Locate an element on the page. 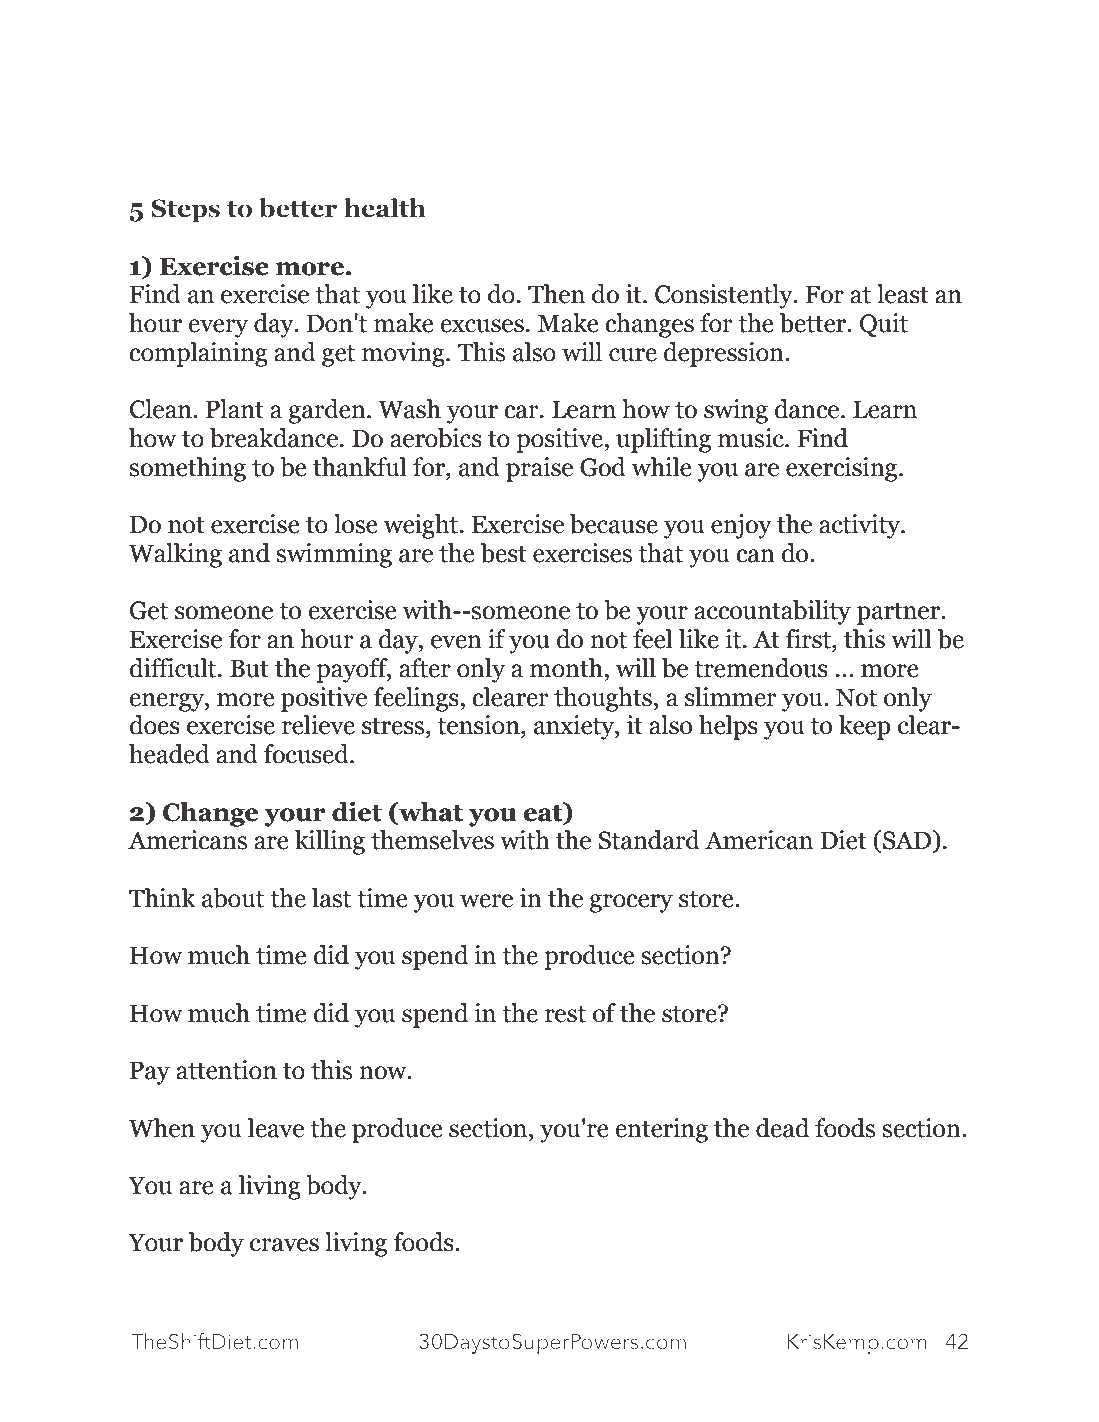 The image size is (1099, 1422). Steps is located at coordinates (185, 211).
